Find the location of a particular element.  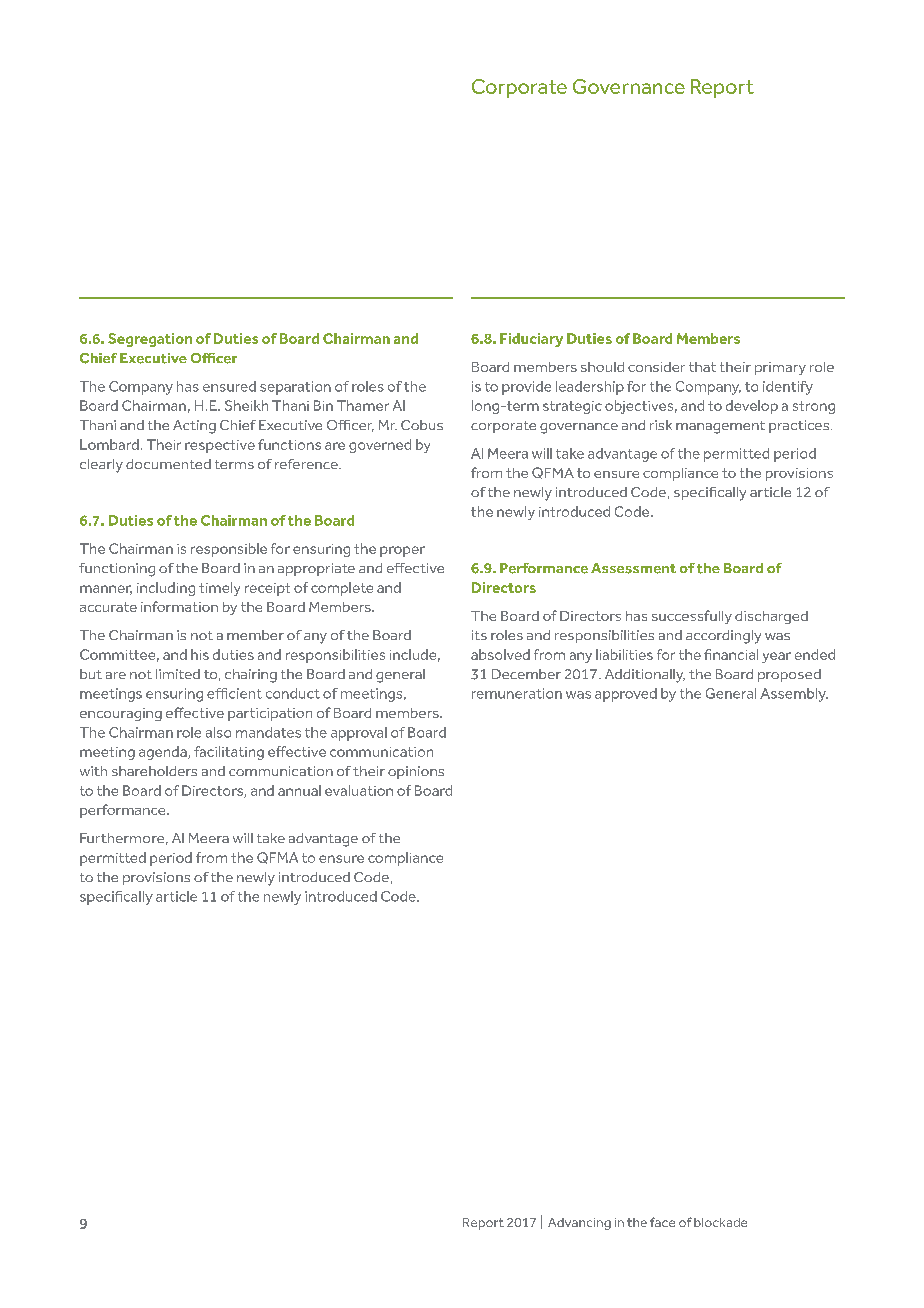

successfully is located at coordinates (692, 617).
